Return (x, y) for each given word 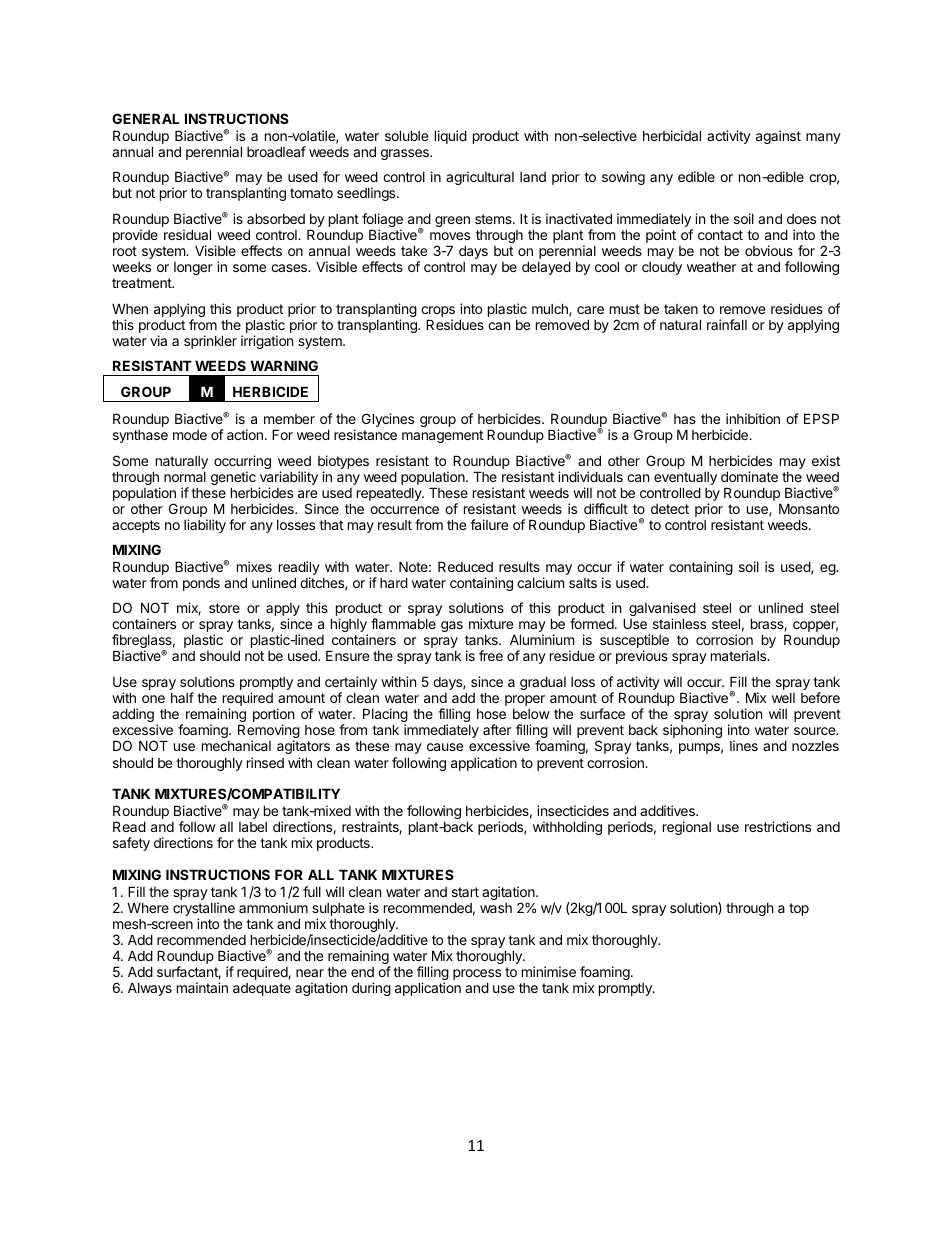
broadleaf (276, 151)
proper (525, 700)
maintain (202, 987)
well (783, 698)
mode (190, 435)
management (442, 436)
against (778, 137)
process (477, 976)
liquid (451, 137)
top (799, 909)
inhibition (753, 418)
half (182, 697)
